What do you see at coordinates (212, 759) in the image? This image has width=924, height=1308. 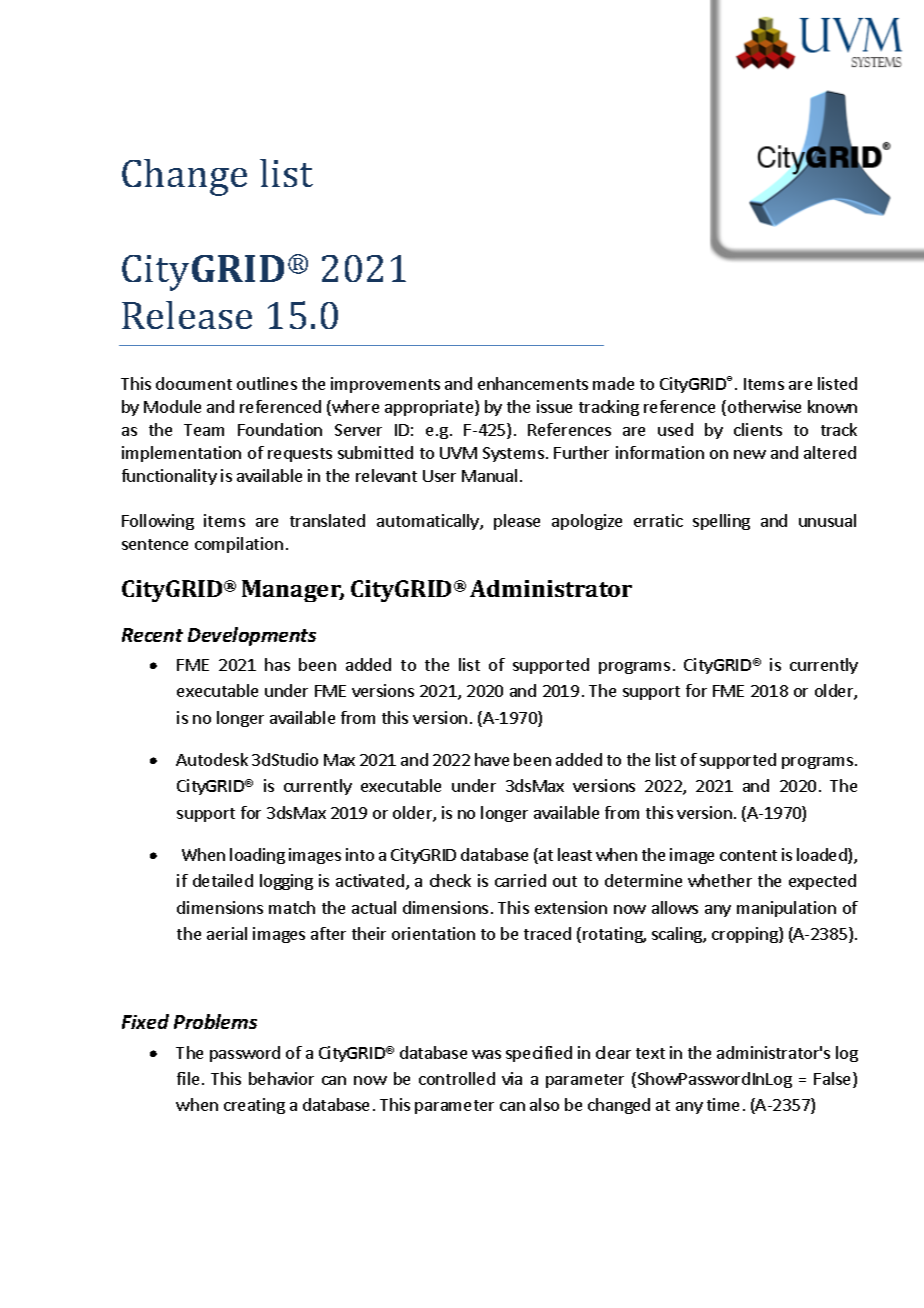 I see `Autodesk` at bounding box center [212, 759].
